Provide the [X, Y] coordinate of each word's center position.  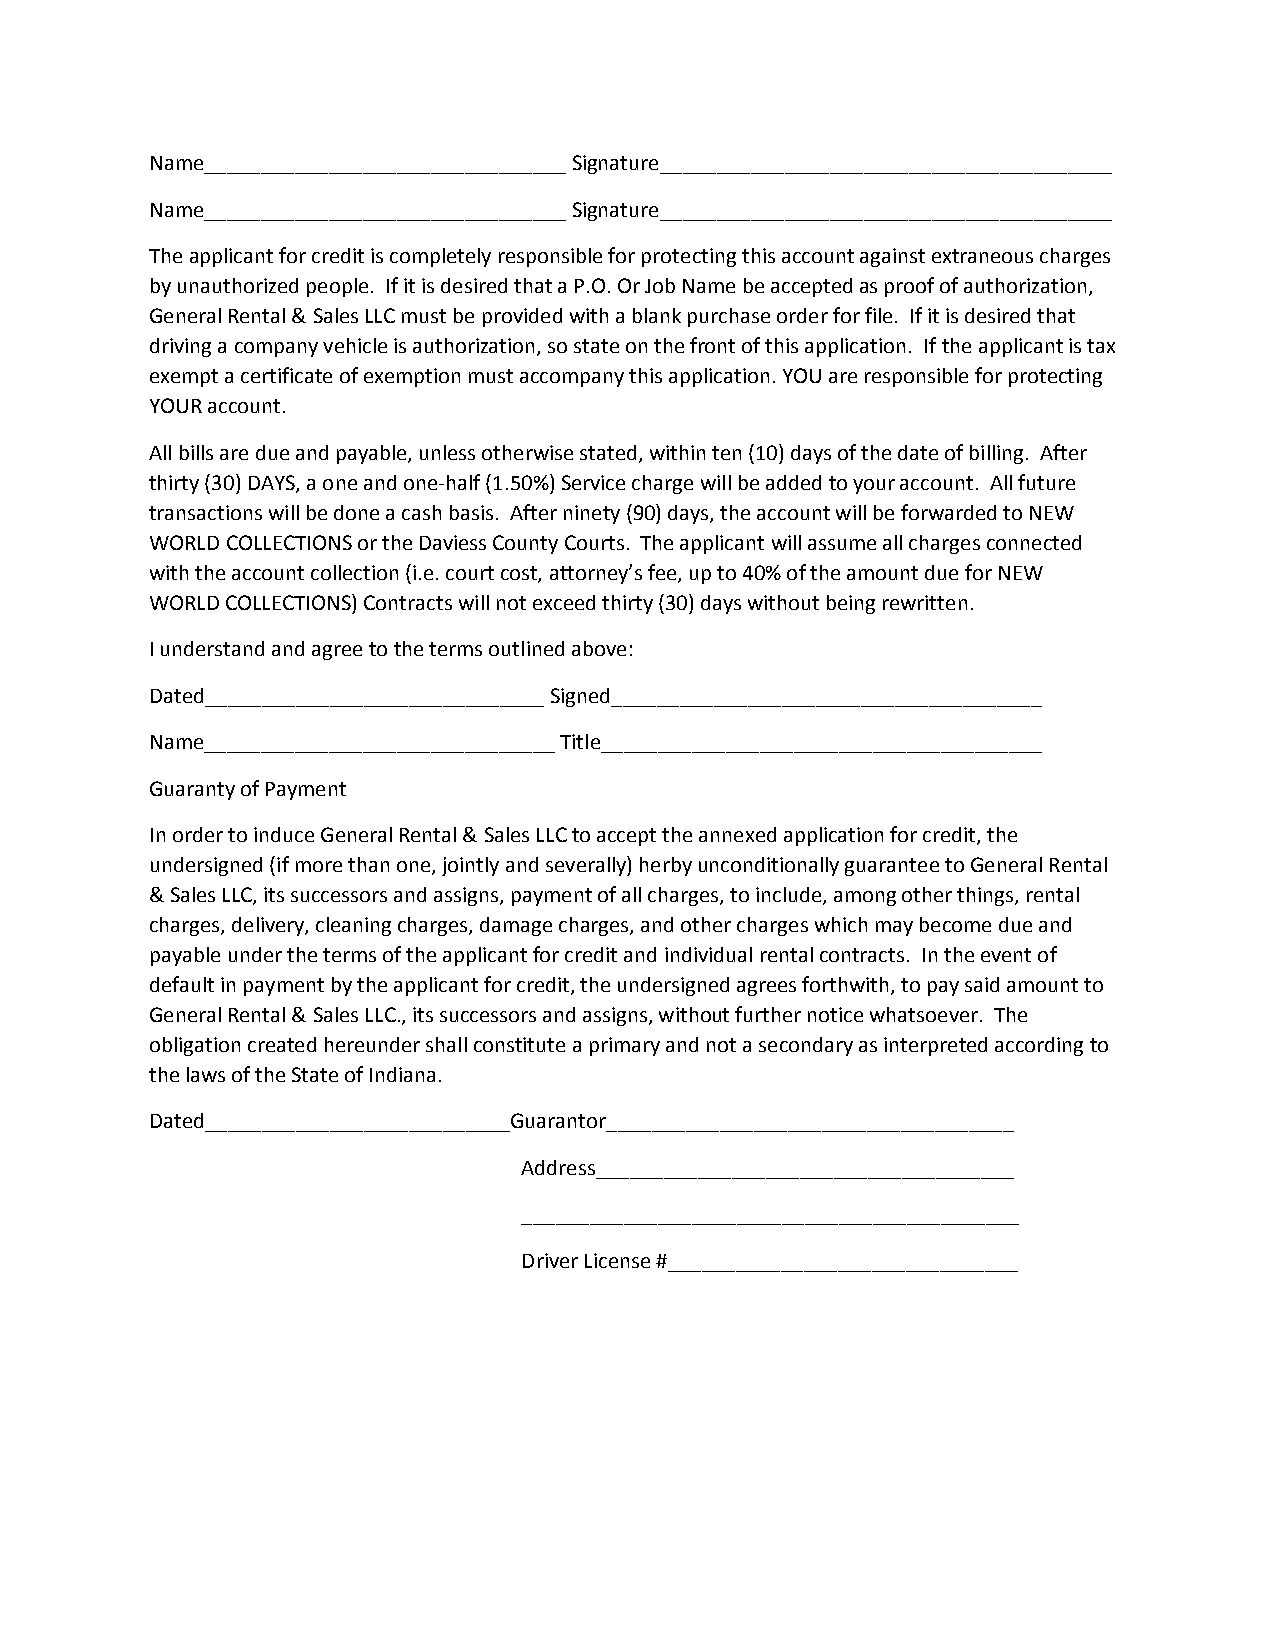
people [337, 287]
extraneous [982, 256]
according [1039, 1046]
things [986, 896]
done [356, 512]
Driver [550, 1260]
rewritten [925, 602]
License [617, 1260]
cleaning [353, 926]
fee [663, 573]
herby [666, 866]
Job [660, 285]
